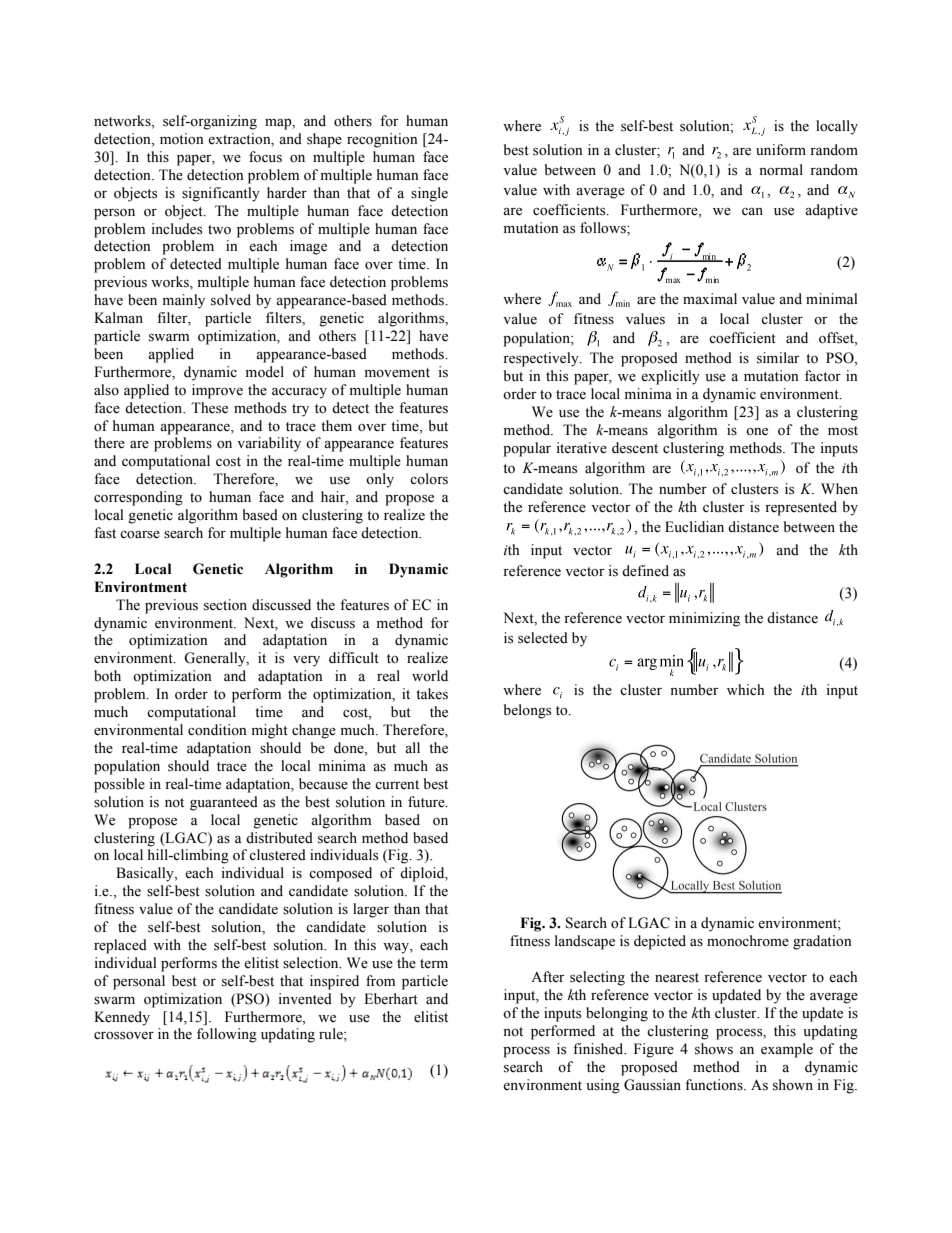 This page has width=952, height=1233. What do you see at coordinates (227, 1035) in the page?
I see `following` at bounding box center [227, 1035].
